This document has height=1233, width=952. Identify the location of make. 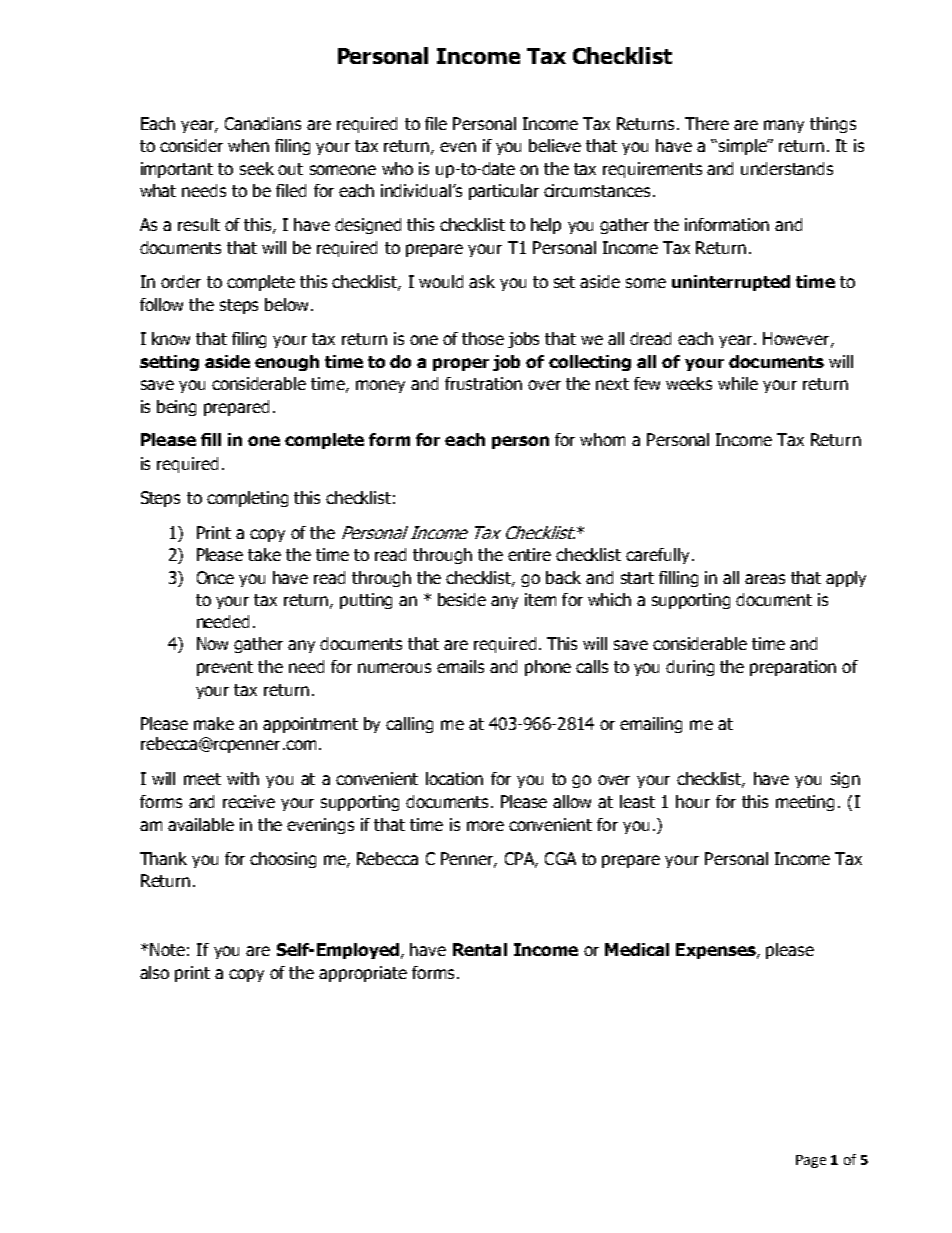
(214, 723).
